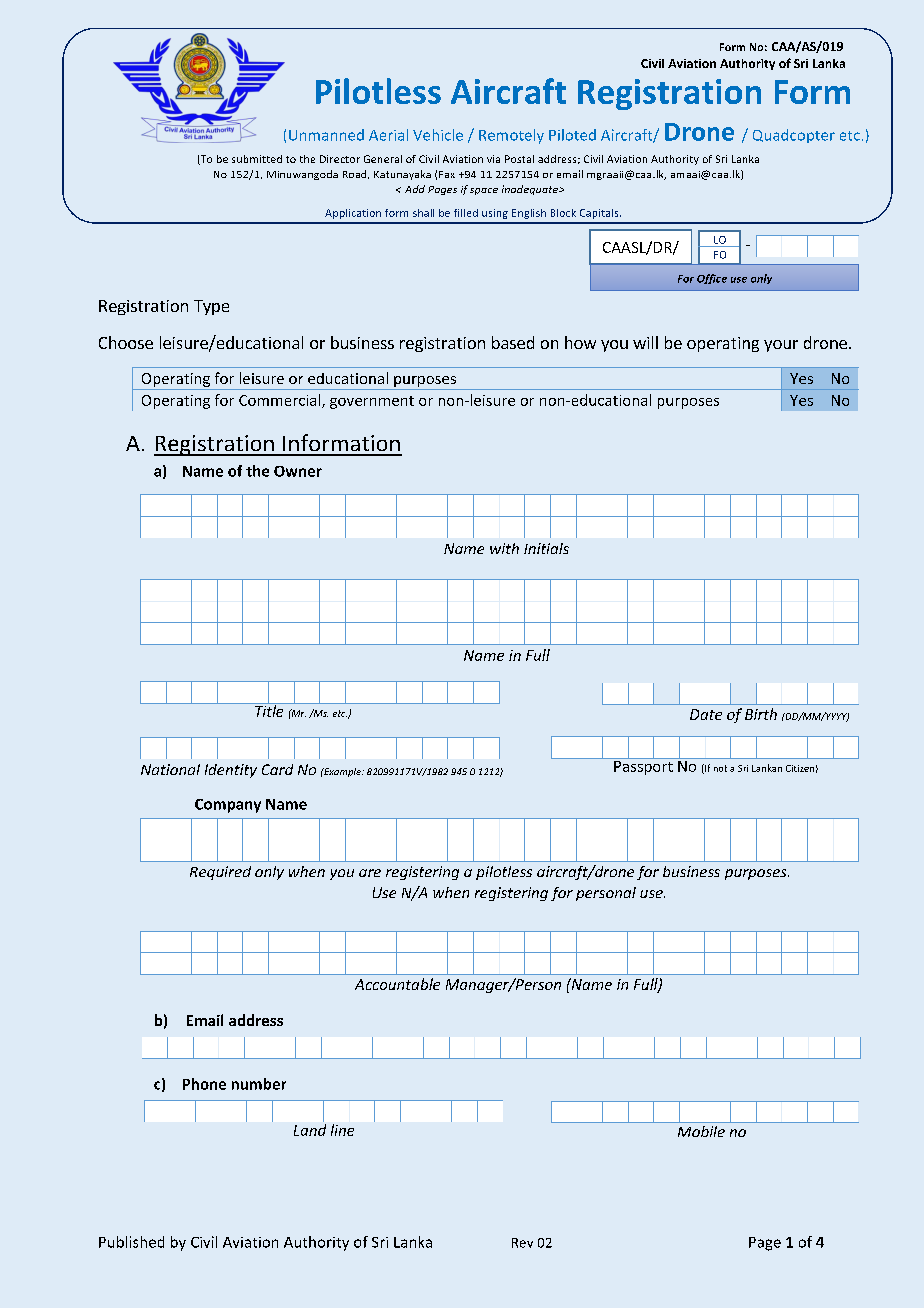 The width and height of the screenshot is (924, 1308). Describe the element at coordinates (546, 548) in the screenshot. I see `Initials` at that location.
